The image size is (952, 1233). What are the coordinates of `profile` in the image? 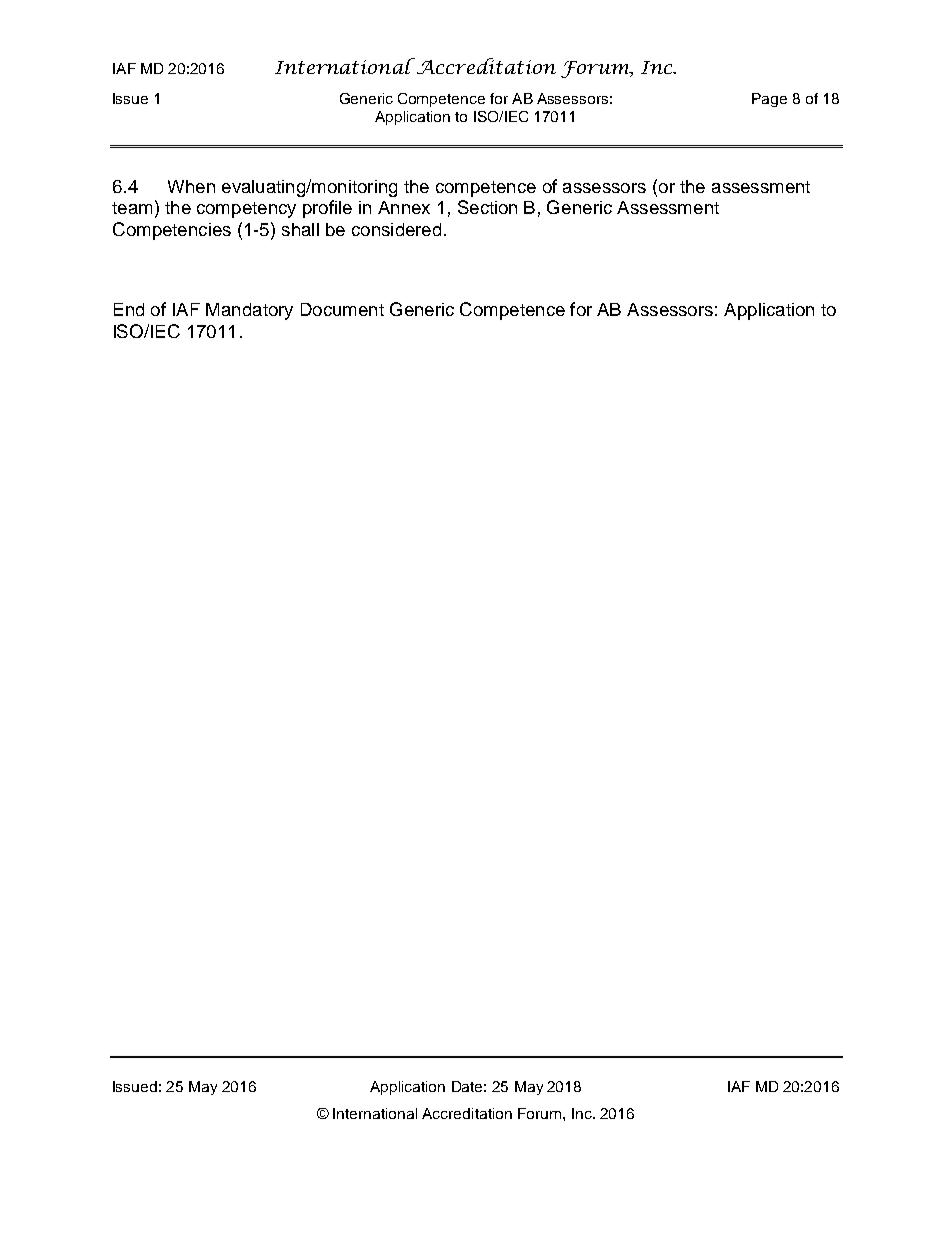 It's located at (327, 209).
